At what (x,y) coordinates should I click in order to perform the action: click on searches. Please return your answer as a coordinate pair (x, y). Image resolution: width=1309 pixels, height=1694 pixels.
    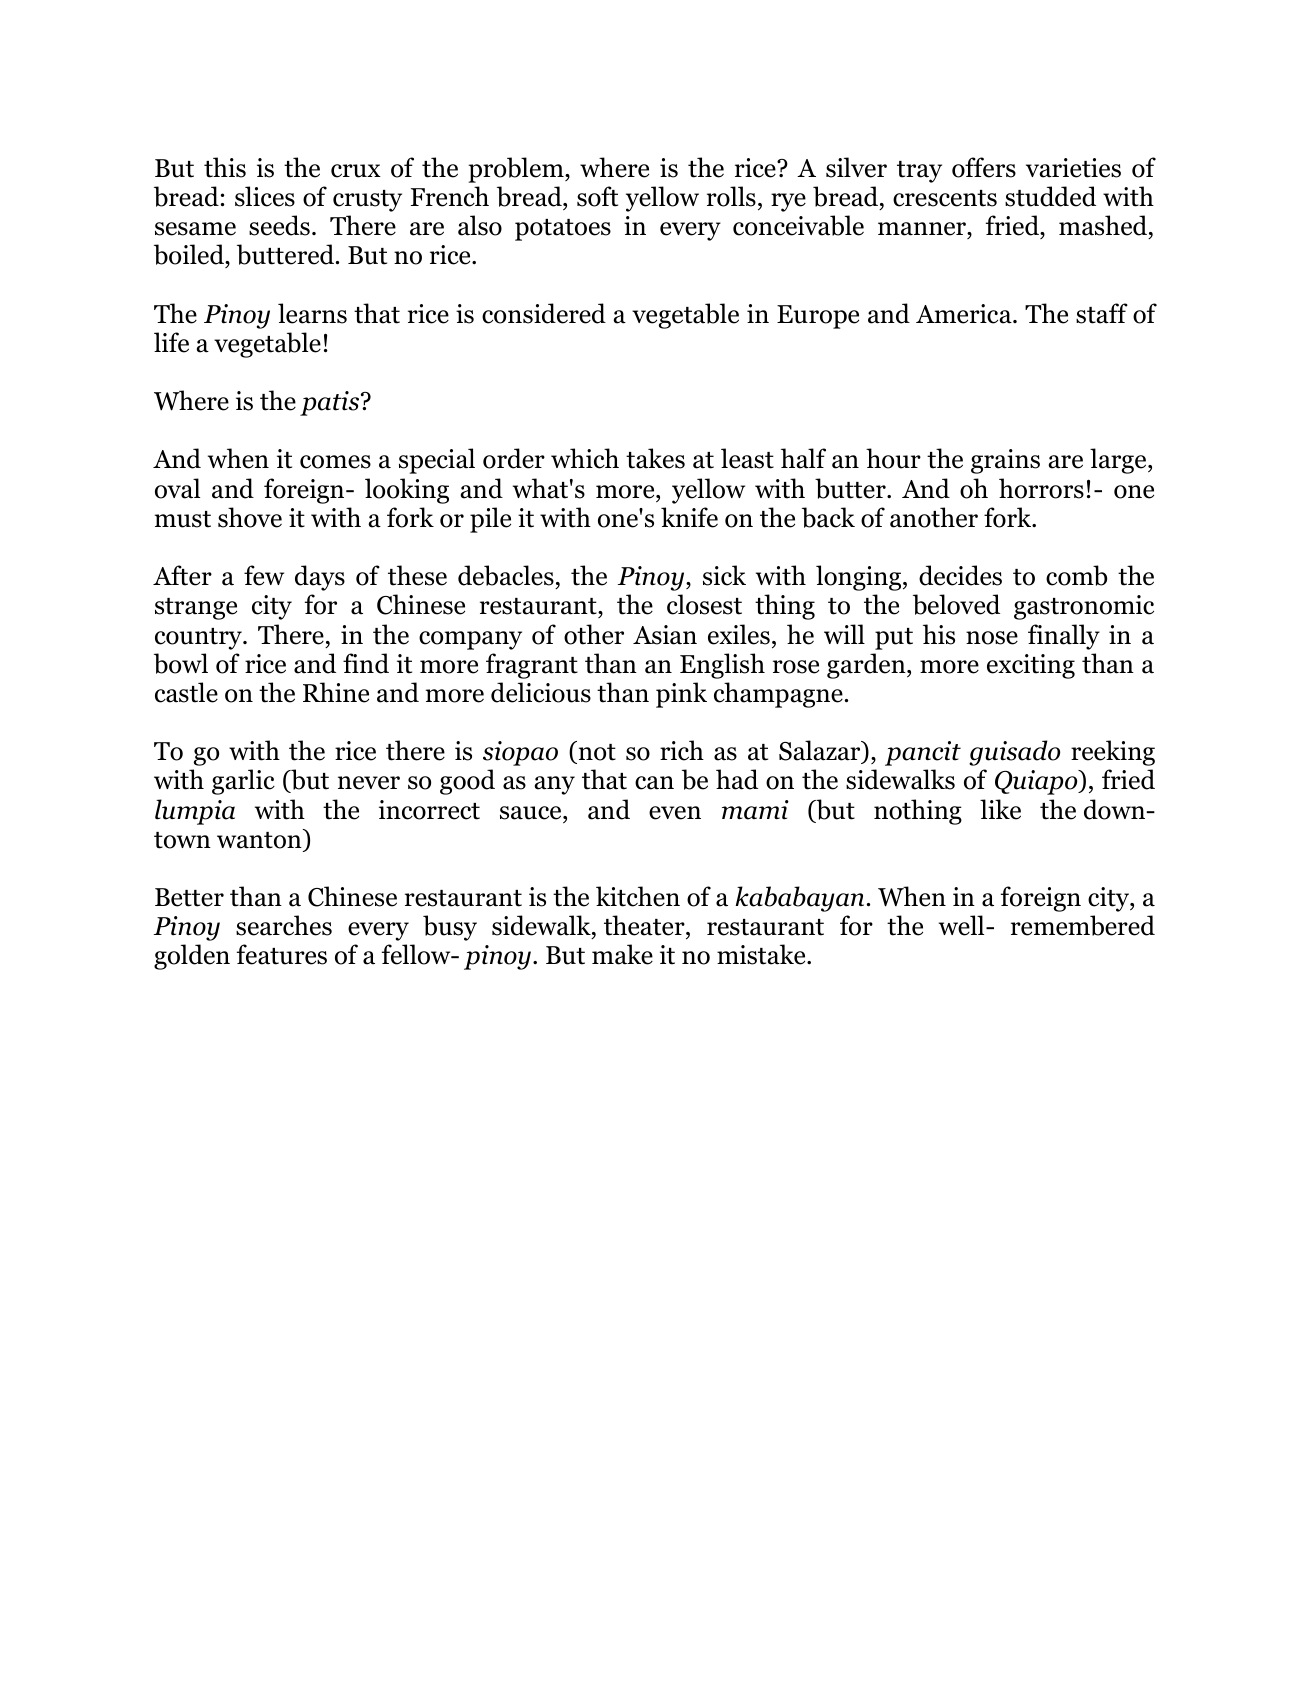
    Looking at the image, I should click on (284, 925).
